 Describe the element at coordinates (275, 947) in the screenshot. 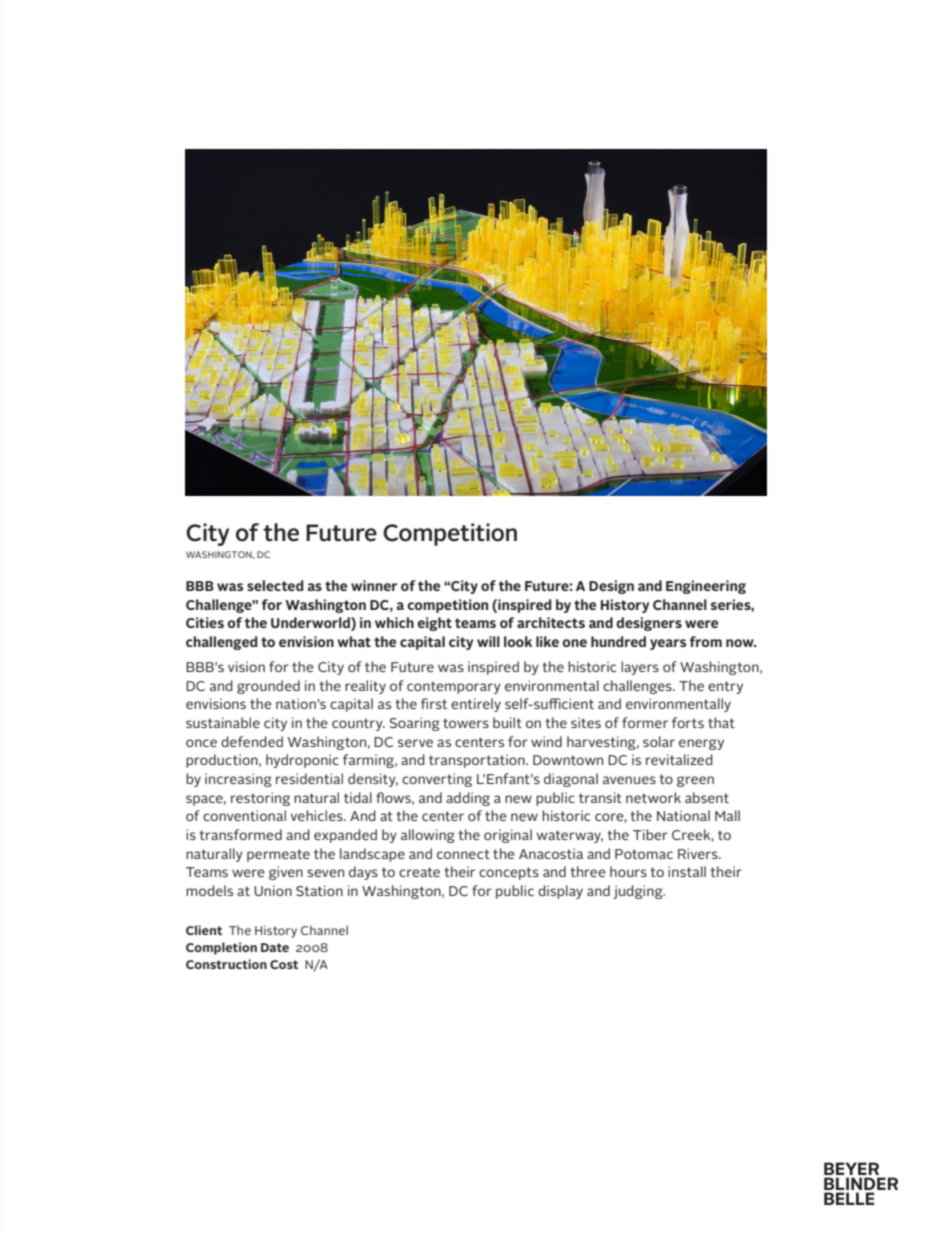

I see `Date` at that location.
